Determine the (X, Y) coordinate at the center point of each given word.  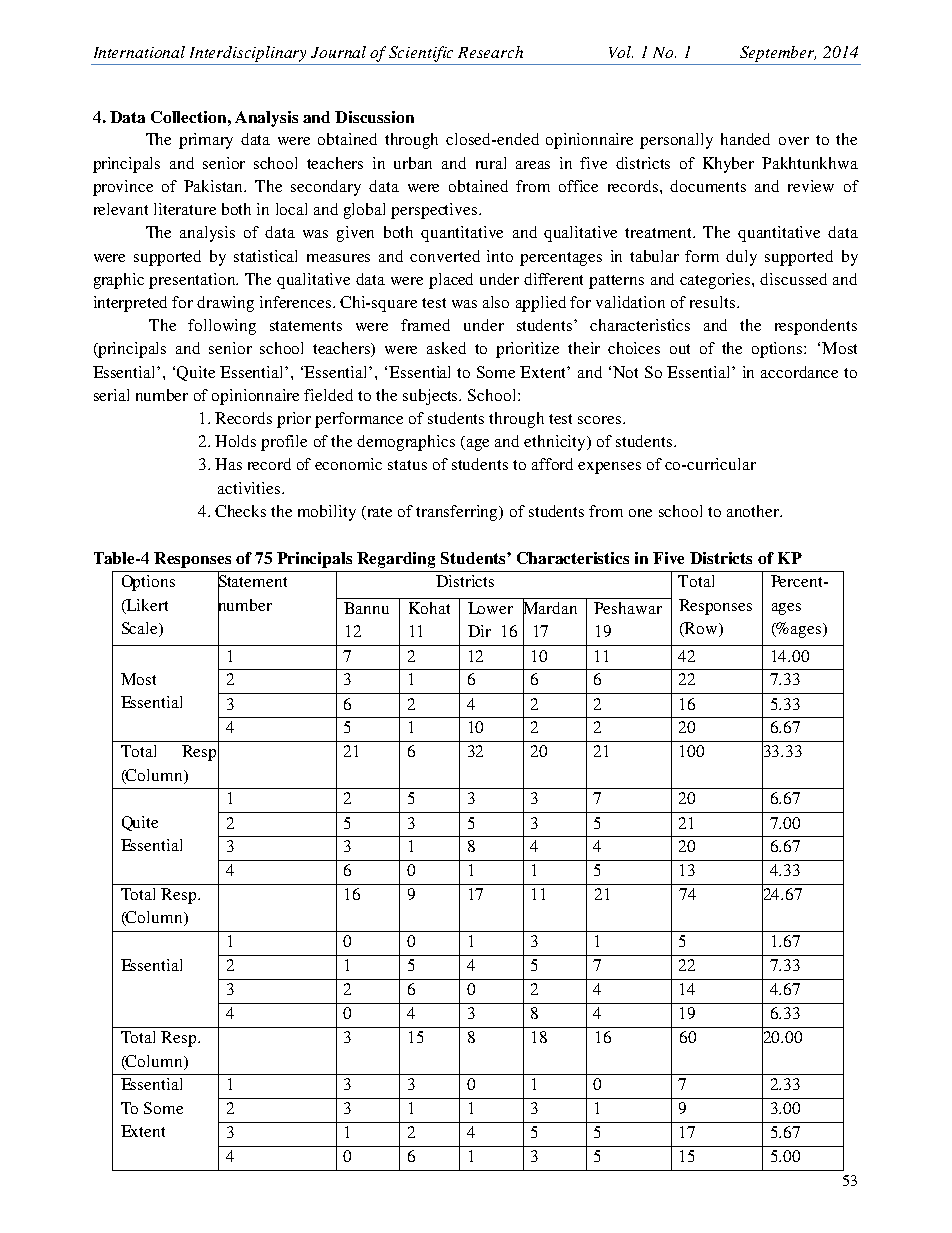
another (754, 511)
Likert (146, 606)
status (407, 465)
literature (185, 209)
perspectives (435, 211)
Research (490, 52)
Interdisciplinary (248, 54)
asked (446, 348)
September (778, 54)
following (222, 327)
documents (708, 186)
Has (228, 464)
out (680, 349)
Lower (490, 608)
